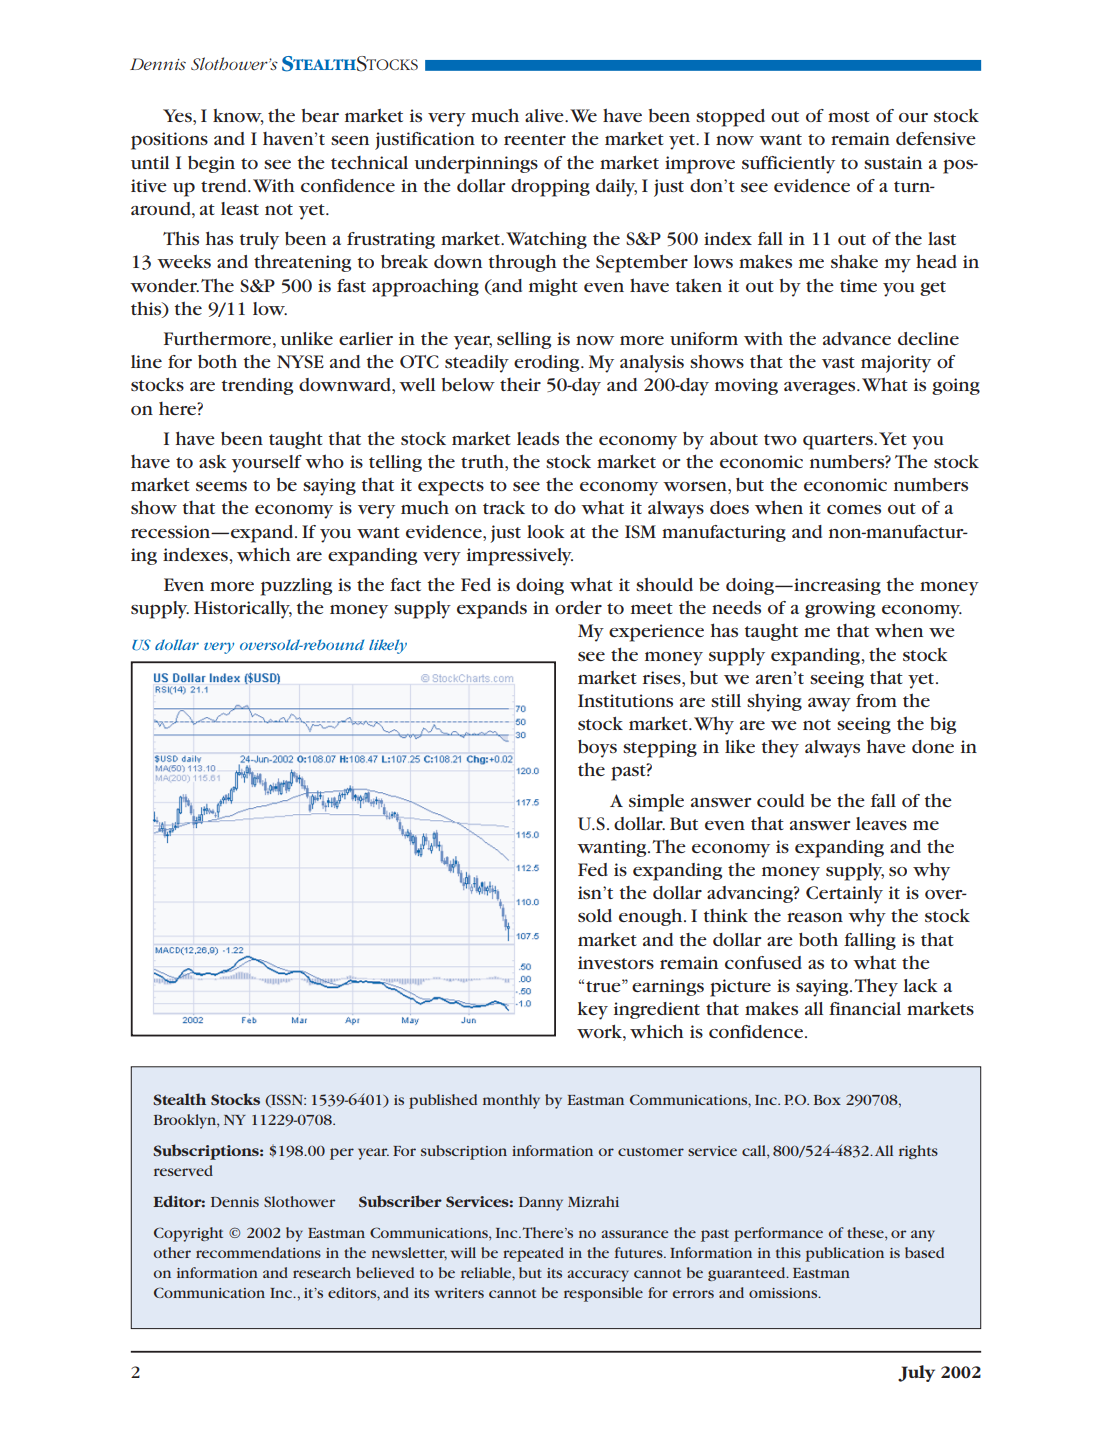 The height and width of the document is (1438, 1112). I want to click on recommendations, so click(258, 1252).
